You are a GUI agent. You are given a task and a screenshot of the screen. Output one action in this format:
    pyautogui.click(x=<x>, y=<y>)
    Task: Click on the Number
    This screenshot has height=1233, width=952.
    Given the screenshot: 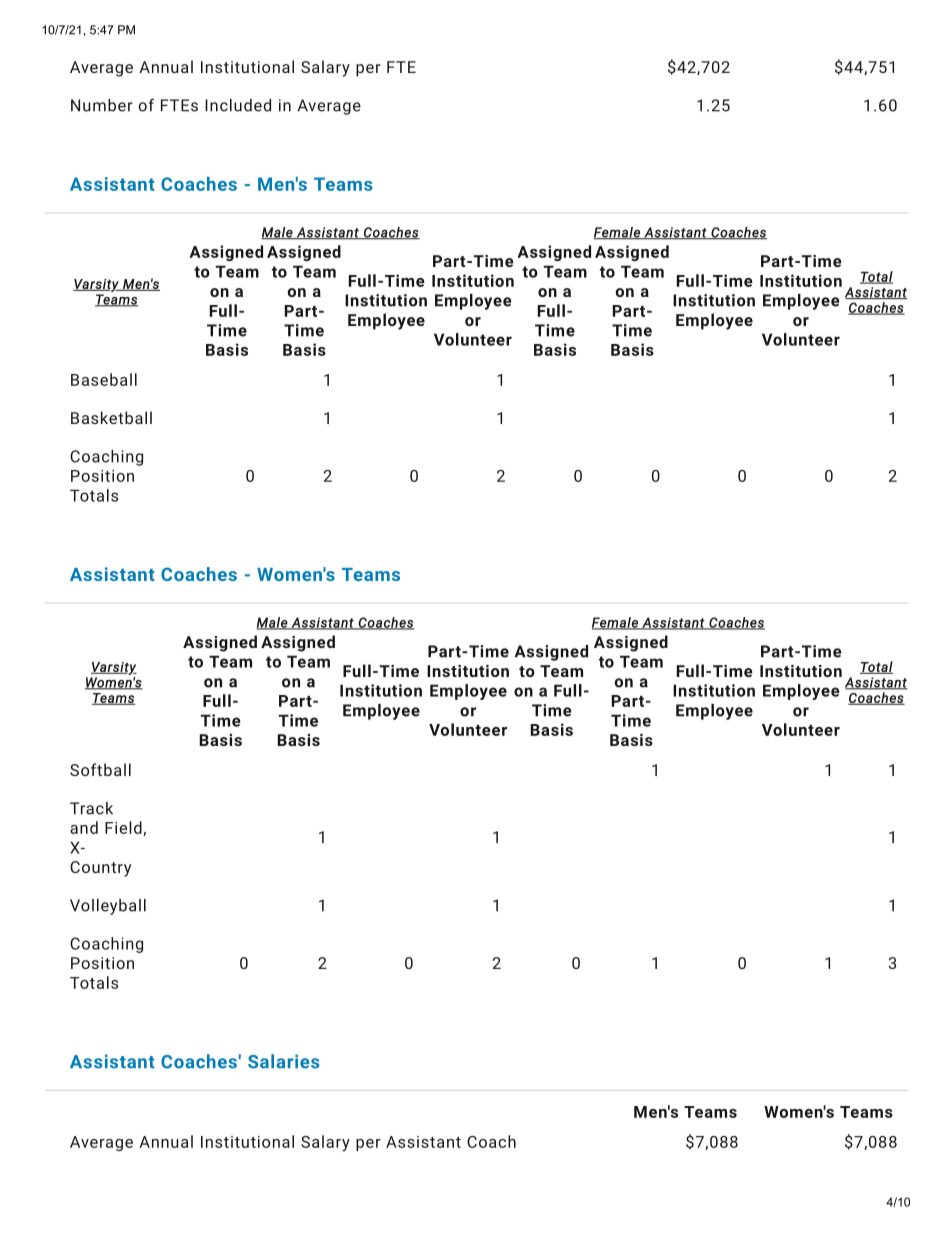 What is the action you would take?
    pyautogui.click(x=102, y=105)
